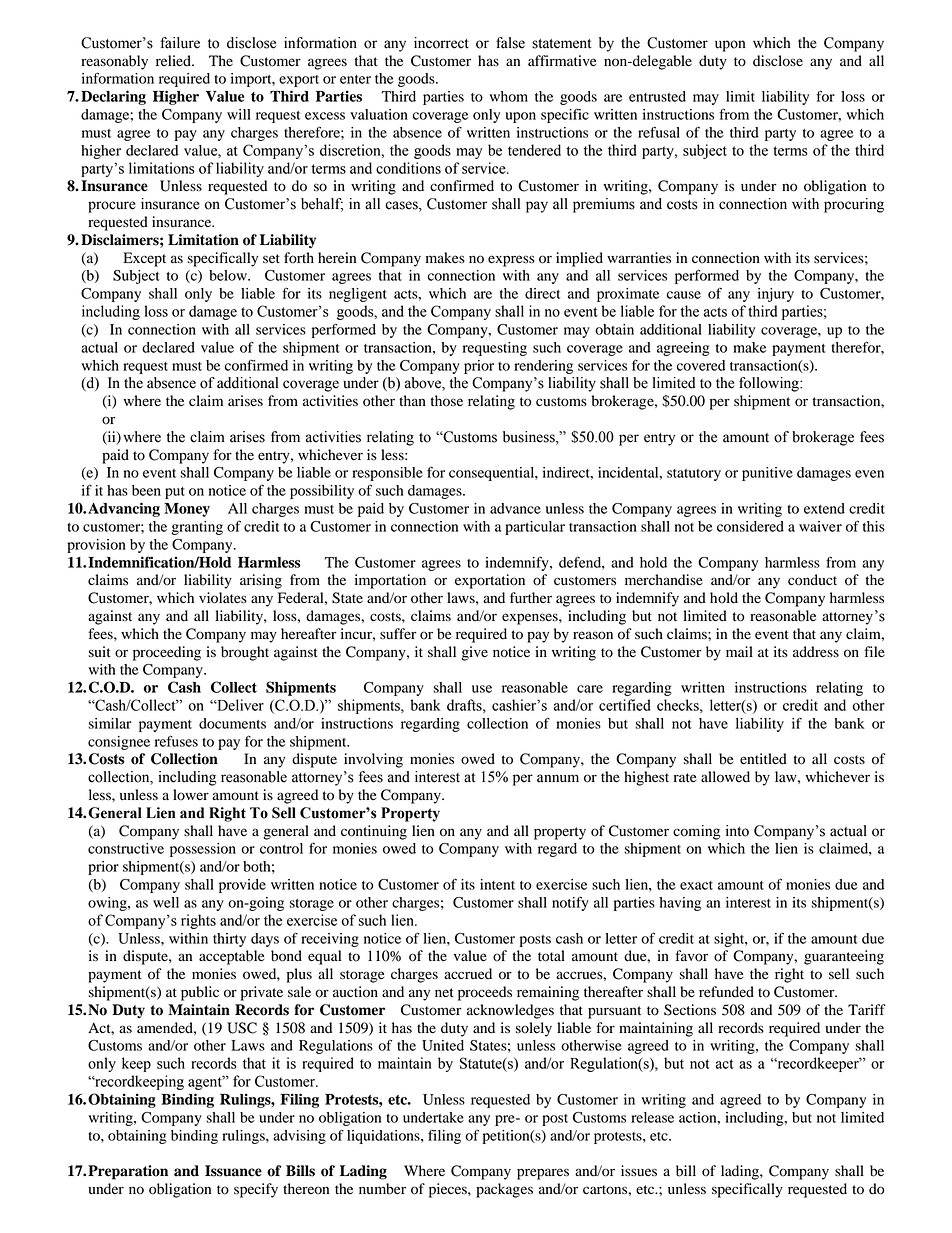 The width and height of the screenshot is (952, 1233). What do you see at coordinates (233, 1171) in the screenshot?
I see `Issuance` at bounding box center [233, 1171].
